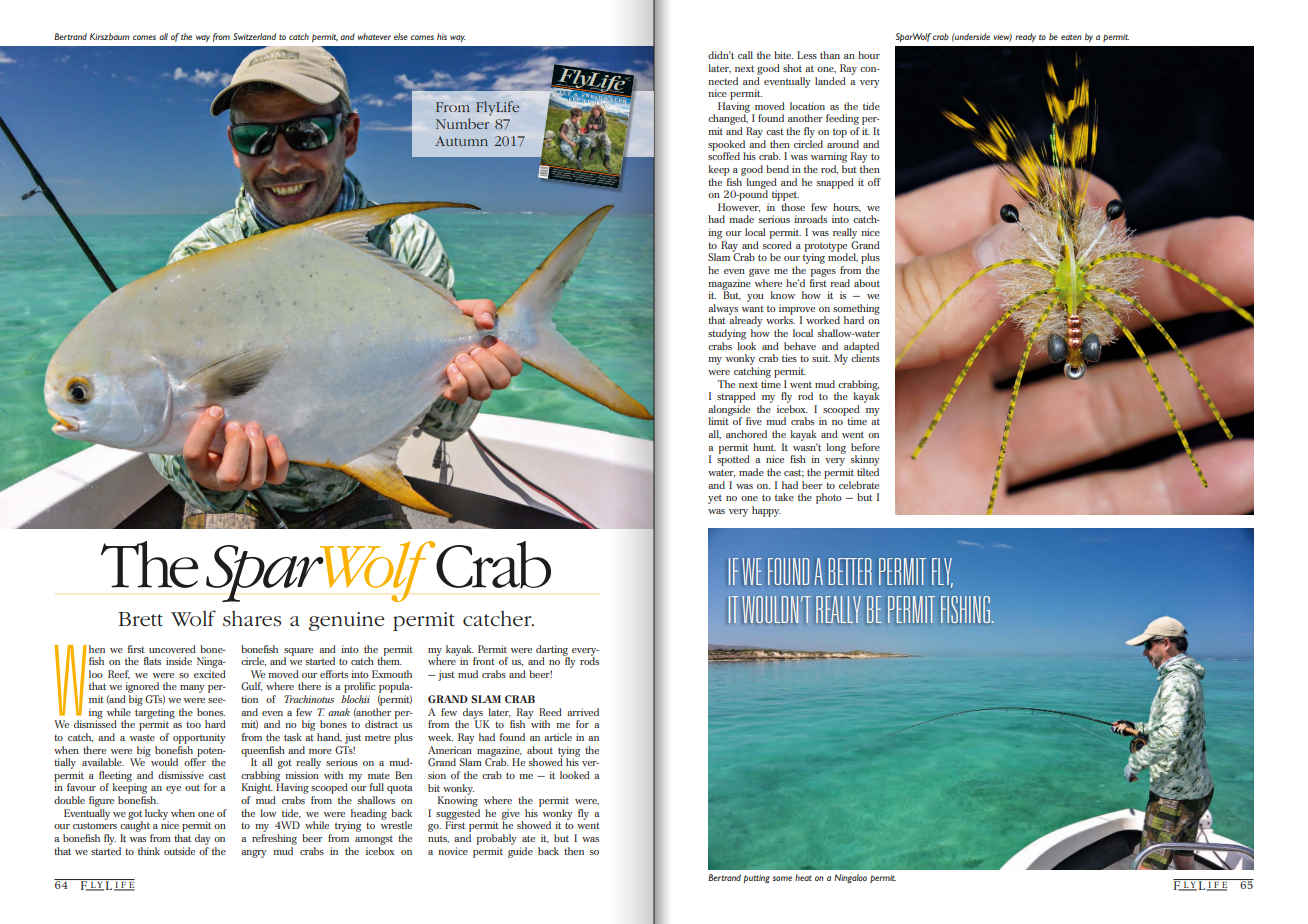 The width and height of the screenshot is (1308, 924). What do you see at coordinates (179, 851) in the screenshot?
I see `outside` at bounding box center [179, 851].
